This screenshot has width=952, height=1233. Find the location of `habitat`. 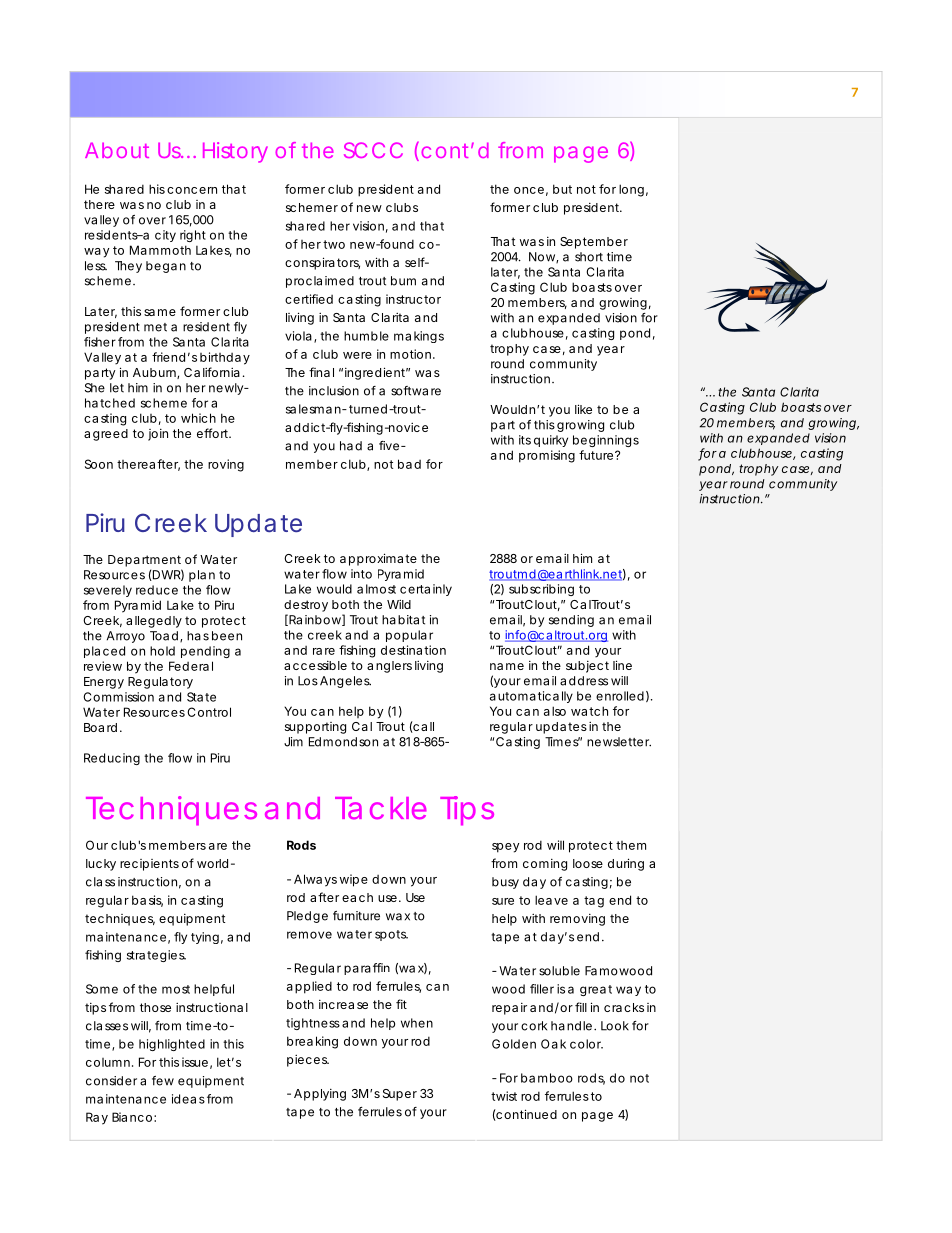

habitat is located at coordinates (403, 620).
